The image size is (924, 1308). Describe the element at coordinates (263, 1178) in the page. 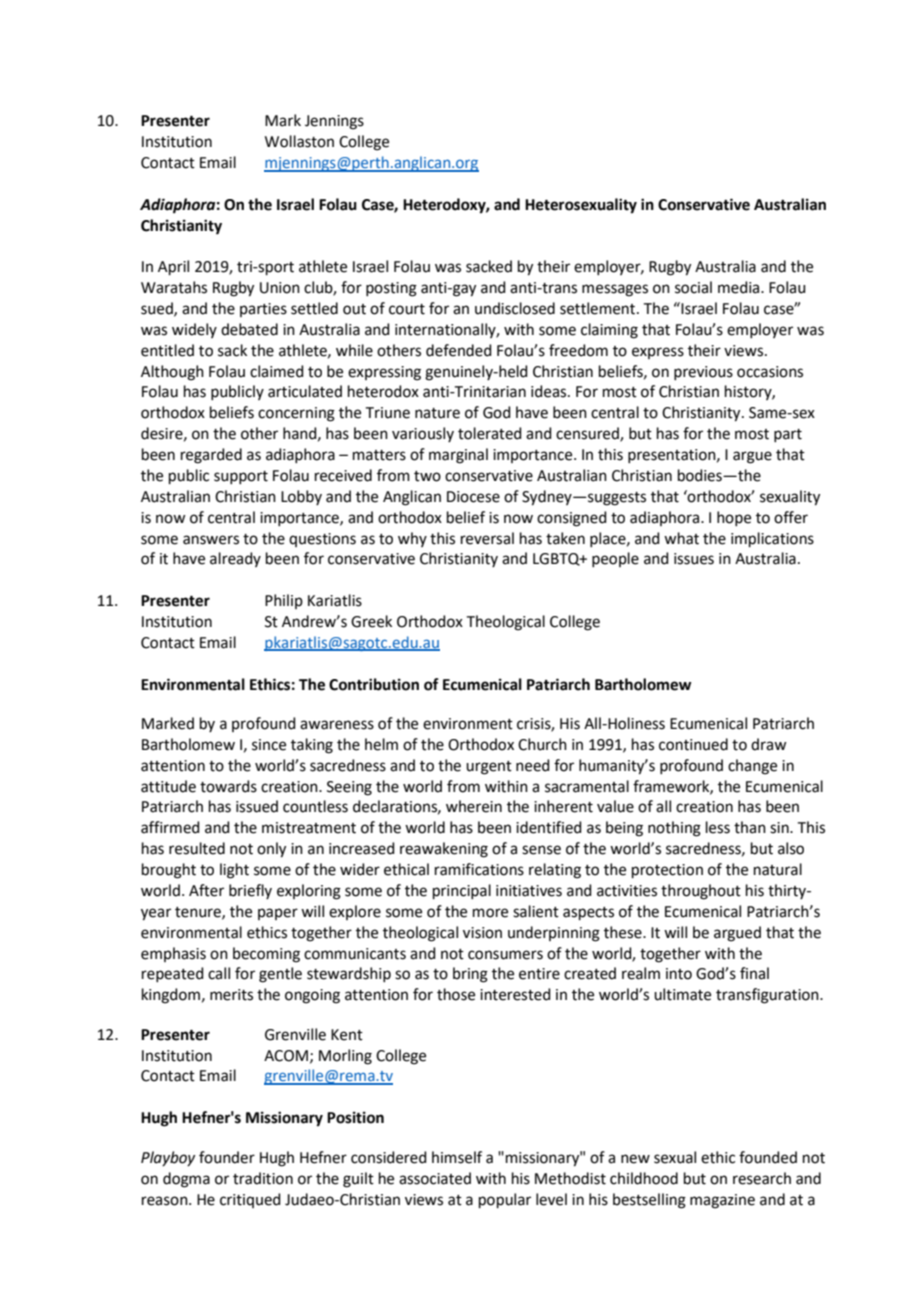

I see `tradition` at that location.
